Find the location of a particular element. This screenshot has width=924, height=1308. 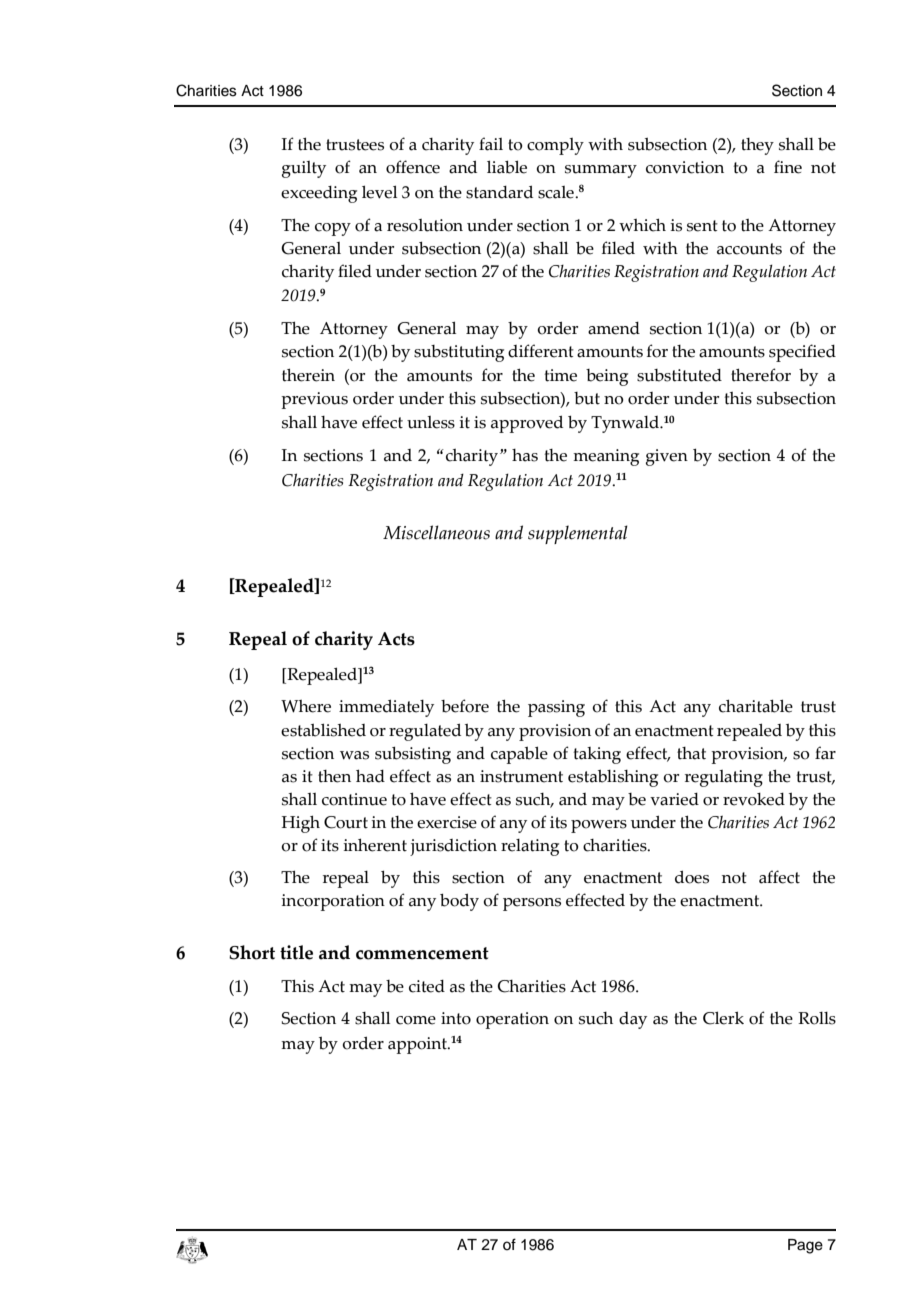

Where is located at coordinates (306, 706).
